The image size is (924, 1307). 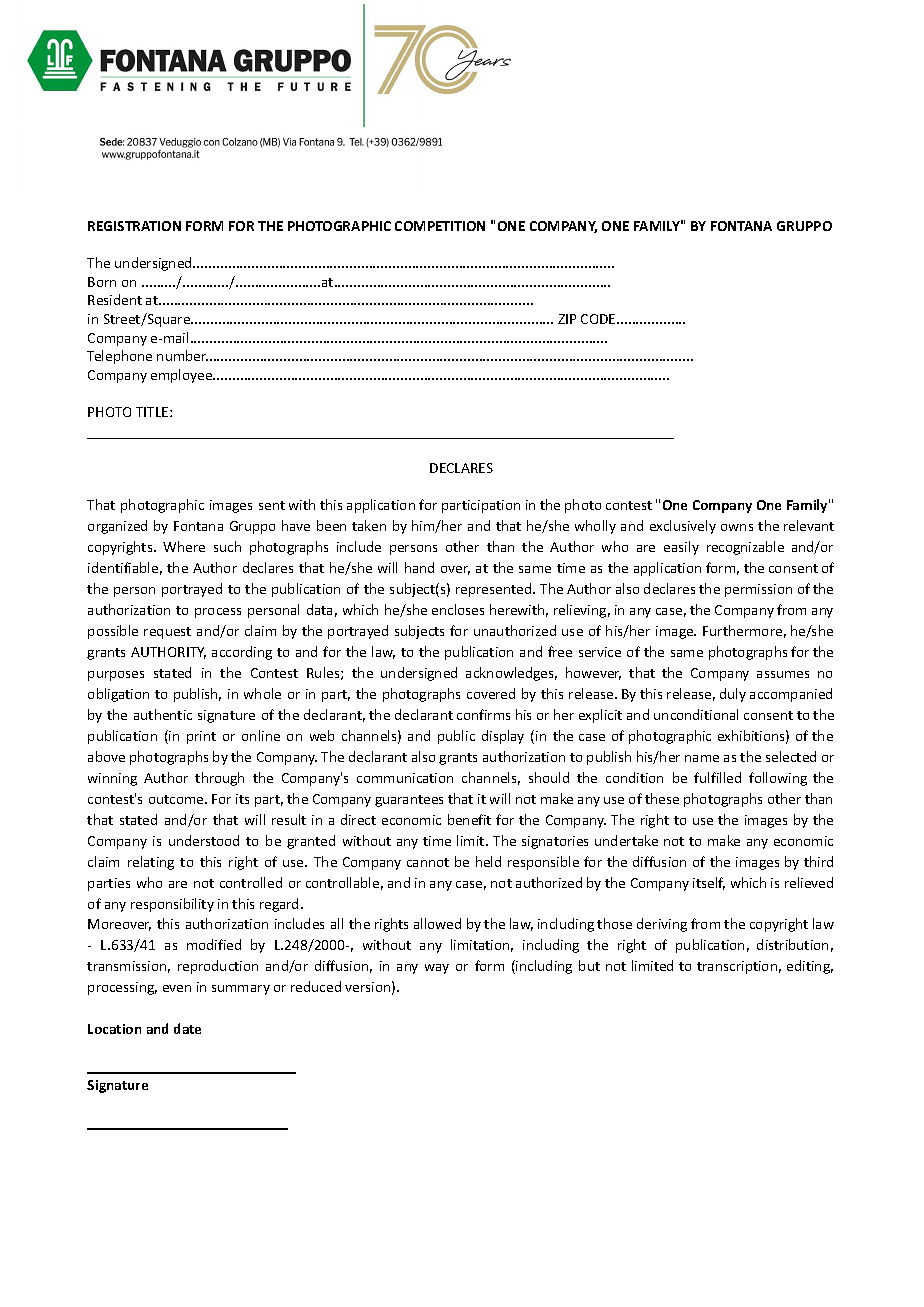 What do you see at coordinates (702, 758) in the screenshot?
I see `name` at bounding box center [702, 758].
